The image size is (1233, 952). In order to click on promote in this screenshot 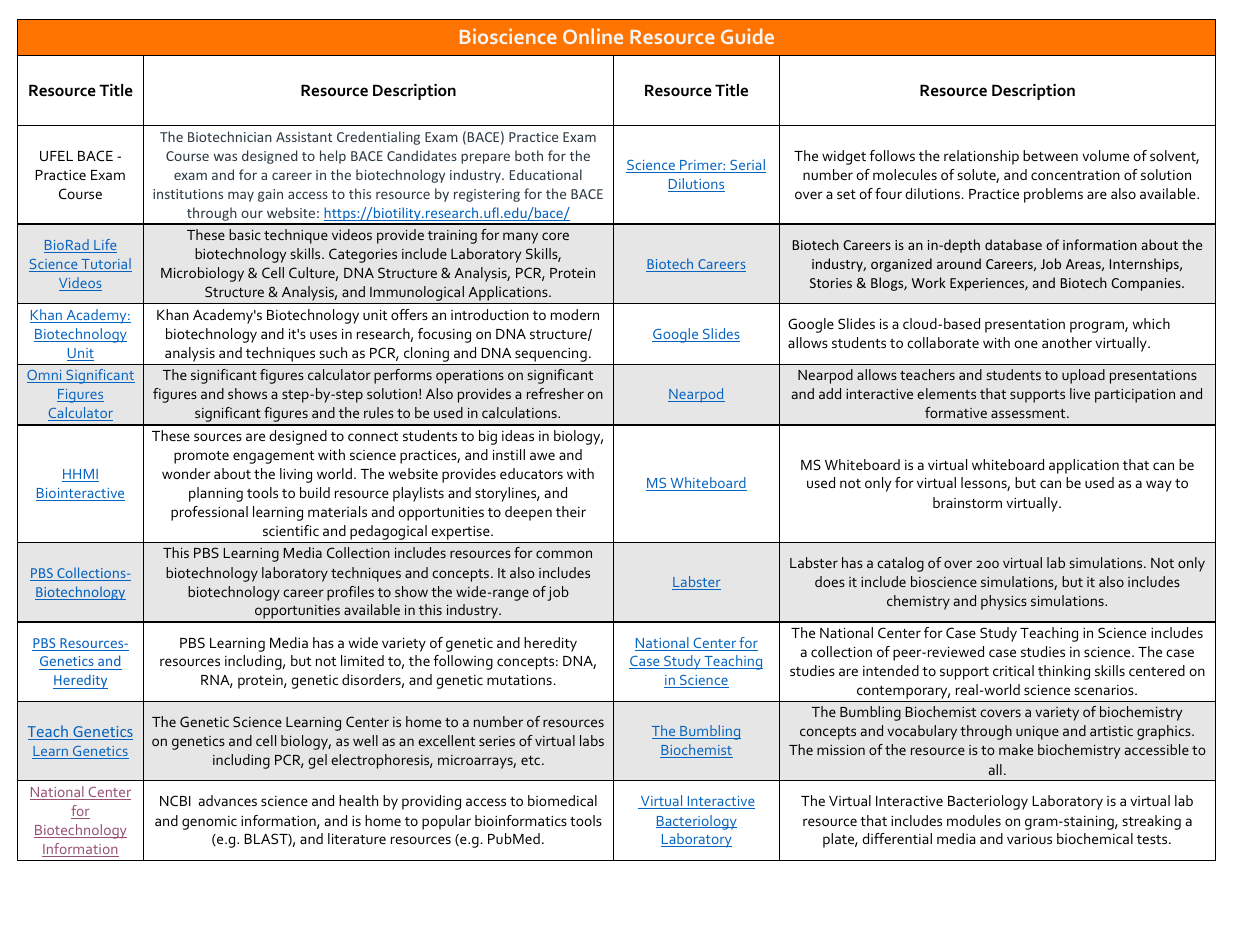, I will do `click(201, 457)`.
